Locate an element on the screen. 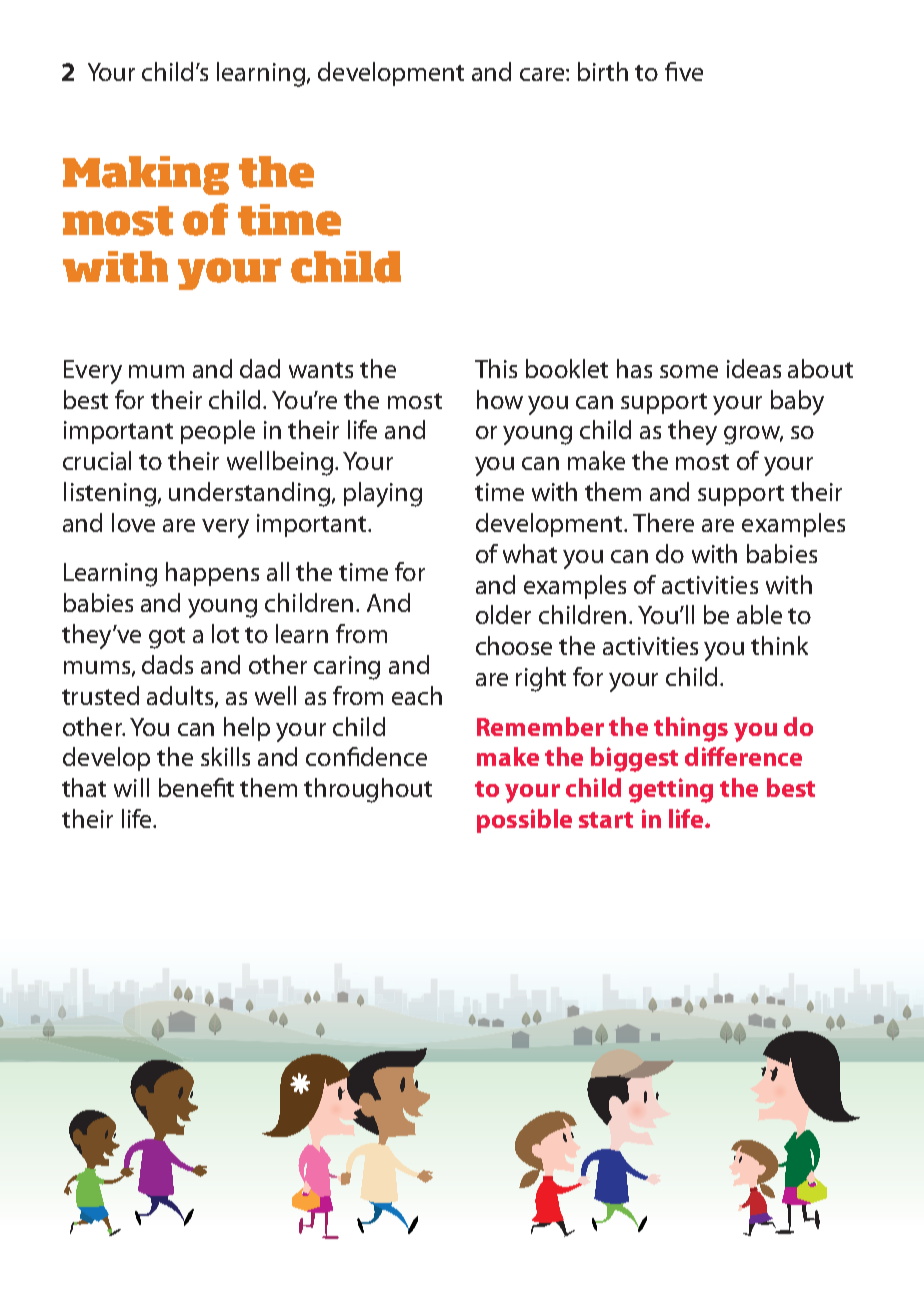 The image size is (924, 1311). possible is located at coordinates (524, 821).
